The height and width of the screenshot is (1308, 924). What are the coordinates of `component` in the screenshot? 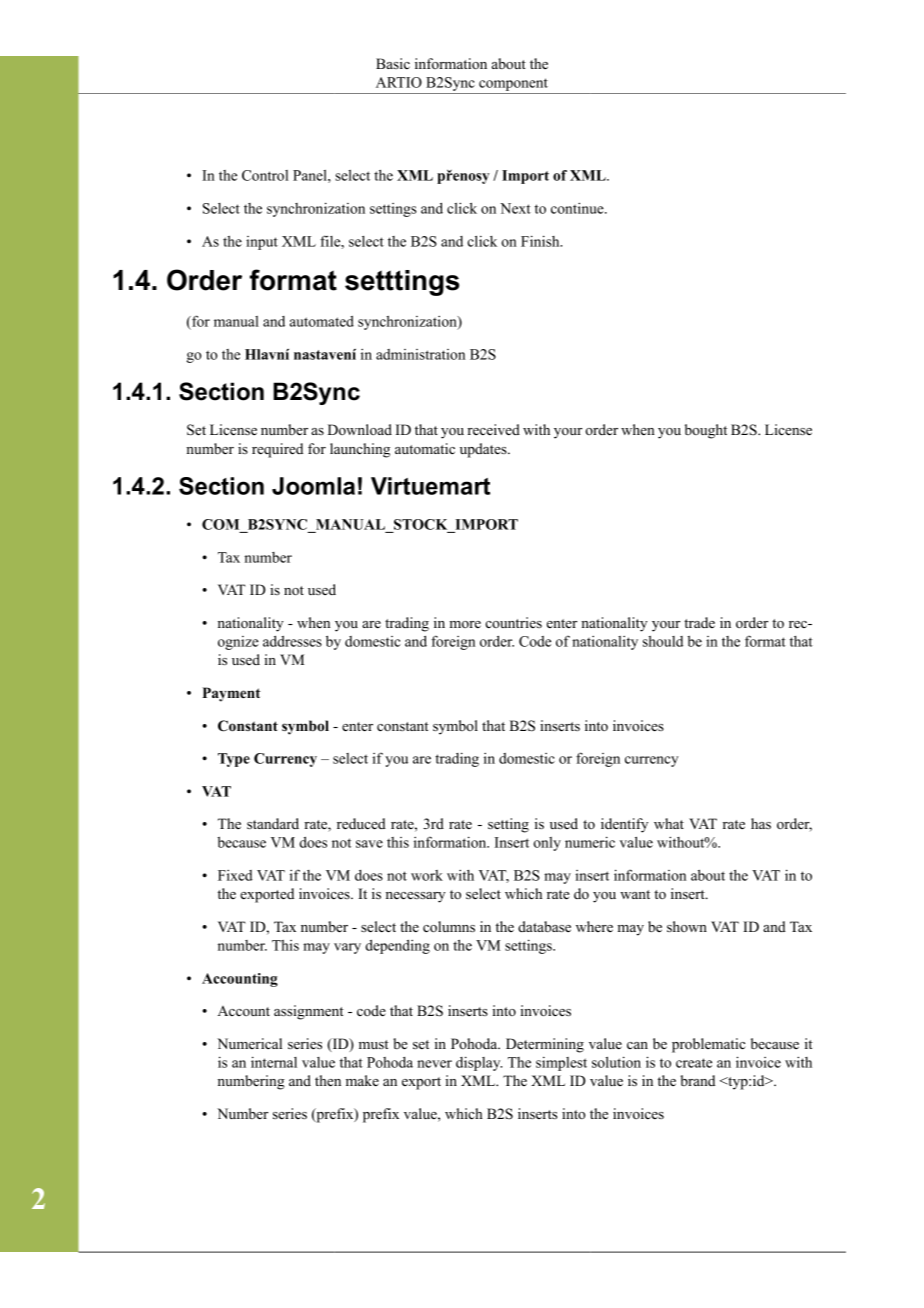 It's located at (513, 86).
